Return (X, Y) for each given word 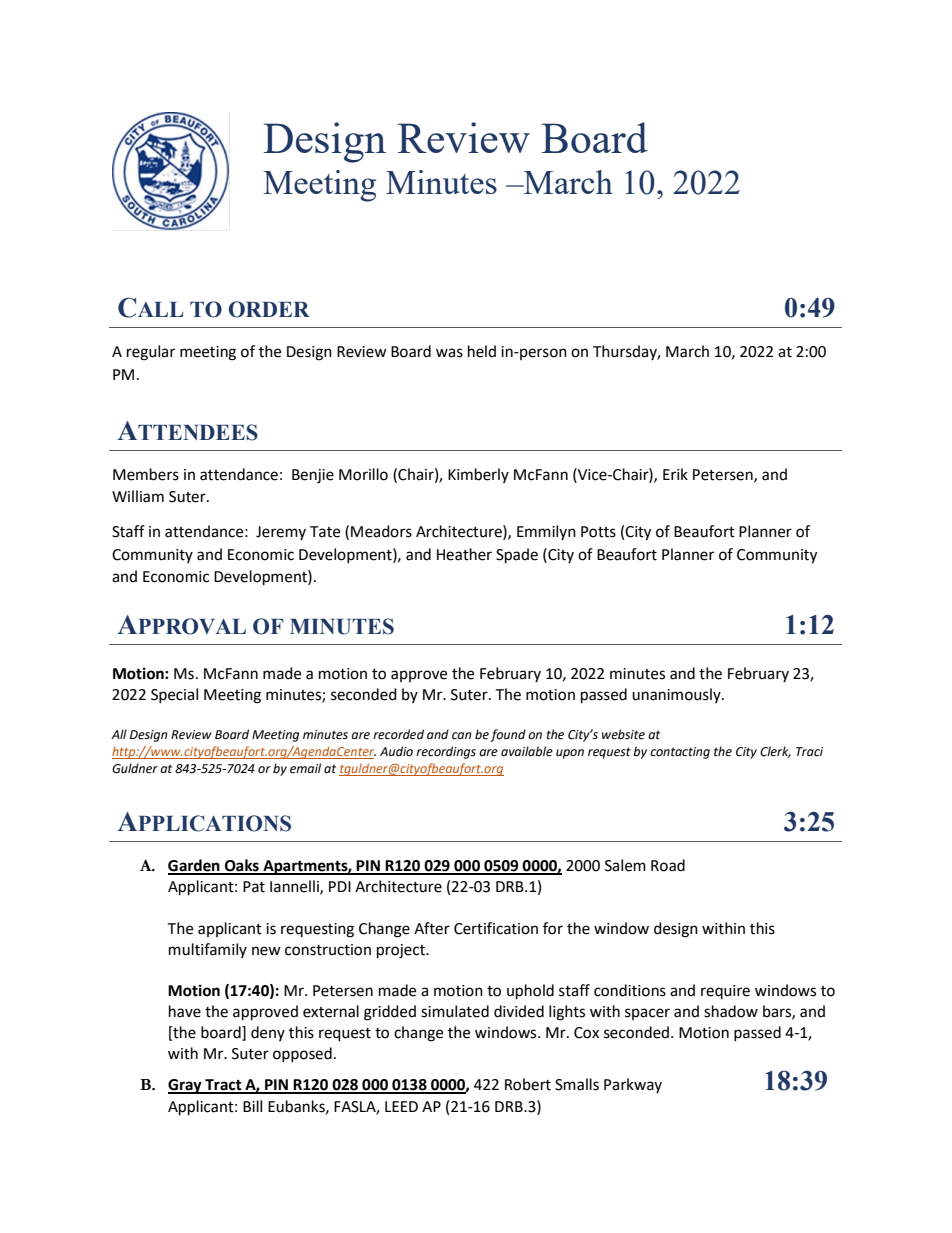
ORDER (269, 309)
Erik (675, 474)
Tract (223, 1086)
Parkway (633, 1085)
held (482, 351)
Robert (528, 1084)
